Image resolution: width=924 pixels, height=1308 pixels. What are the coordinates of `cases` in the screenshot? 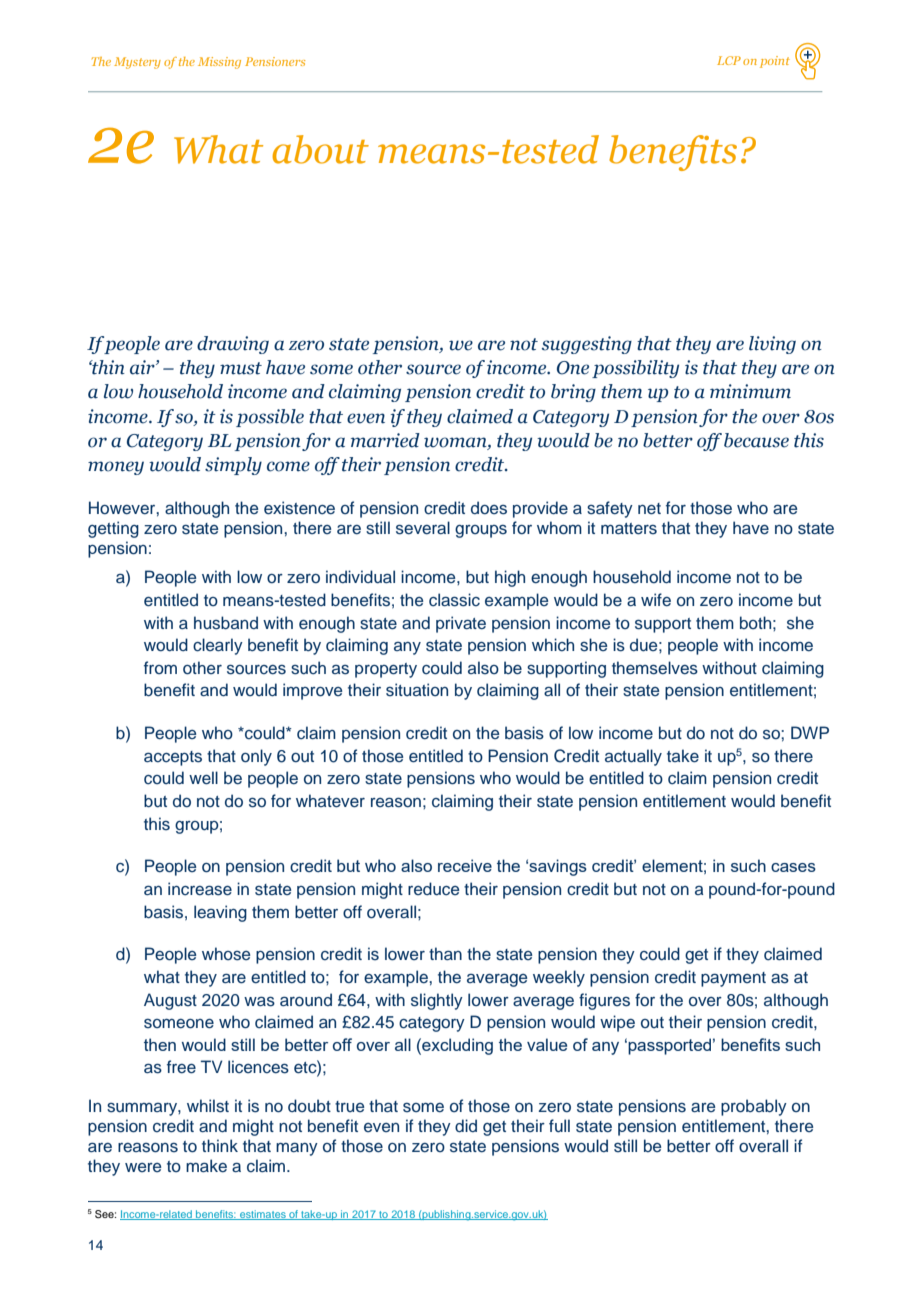 It's located at (793, 867).
